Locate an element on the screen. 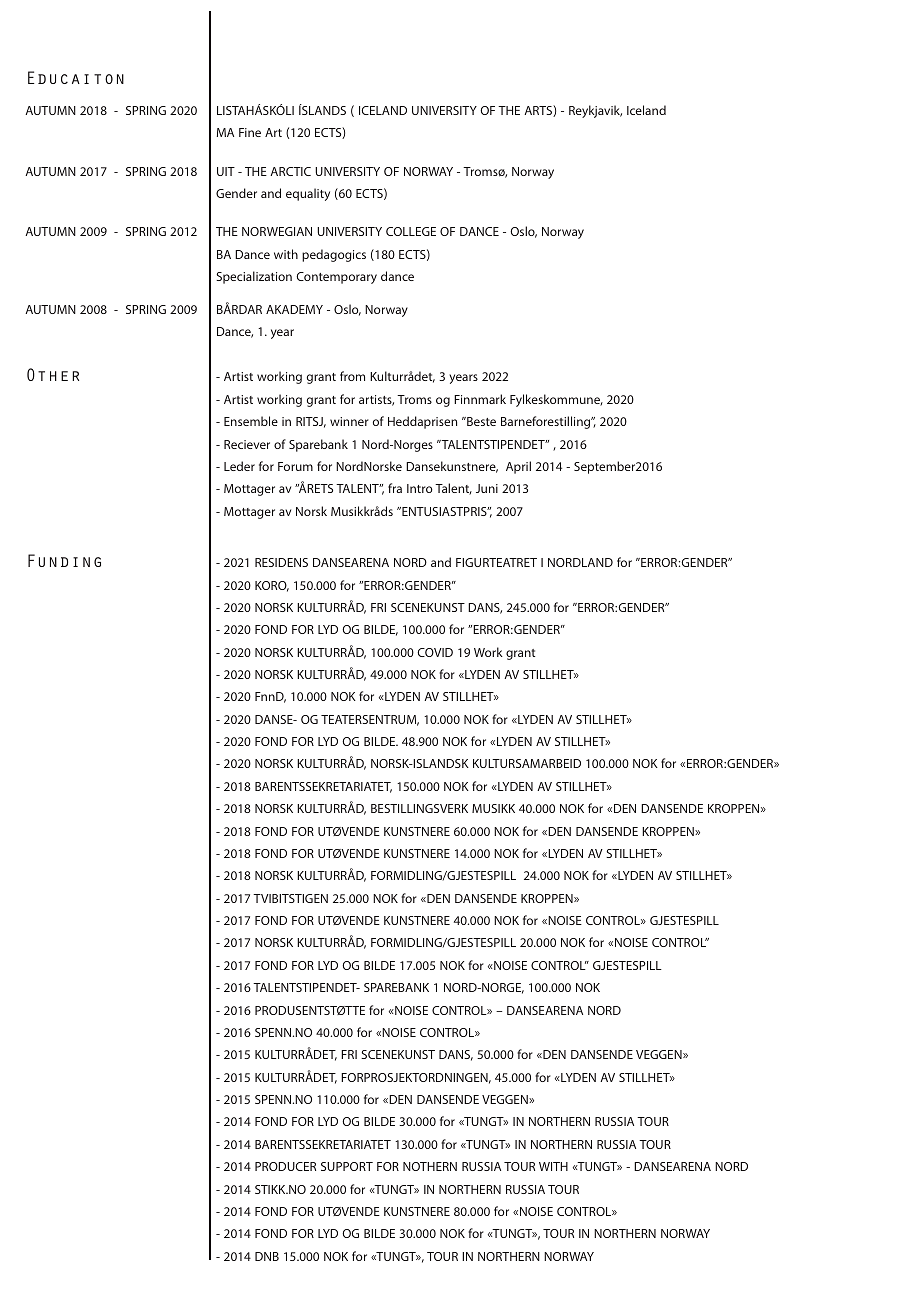 This screenshot has height=1308, width=924. Forum is located at coordinates (295, 466).
